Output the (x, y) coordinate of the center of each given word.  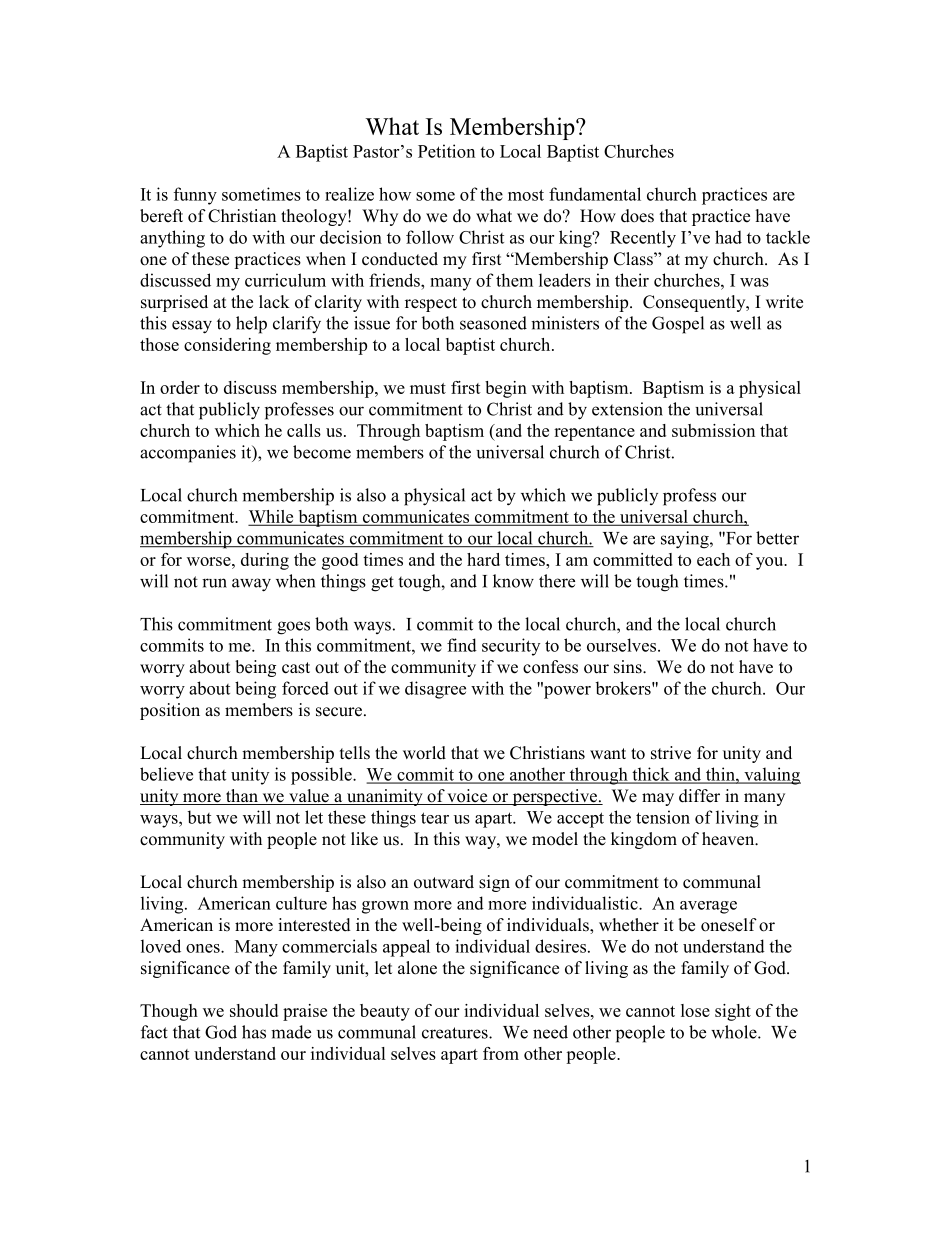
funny (195, 196)
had (728, 237)
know (513, 581)
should (254, 1010)
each (713, 559)
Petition (446, 151)
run (214, 583)
